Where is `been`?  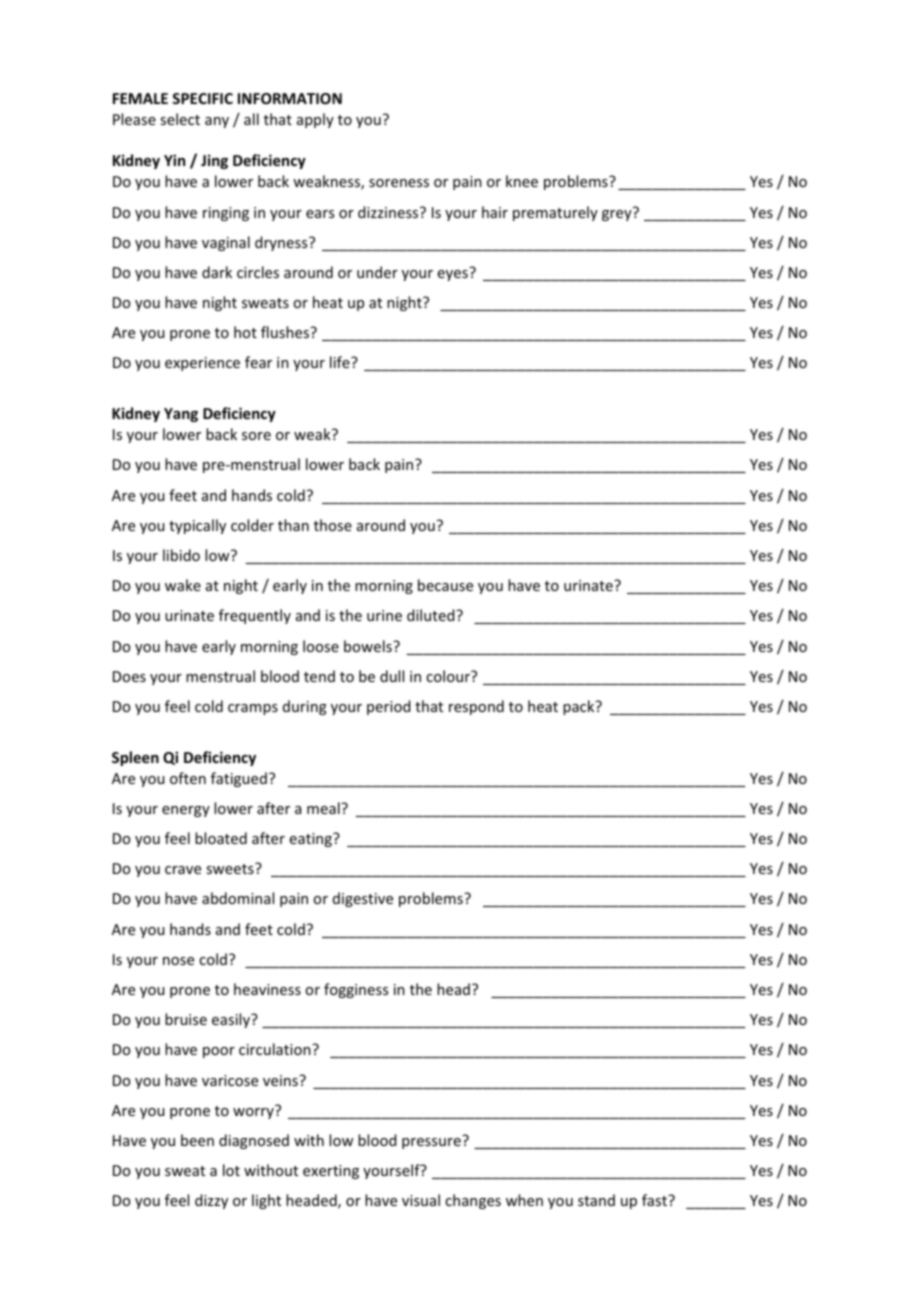
been is located at coordinates (197, 1140).
